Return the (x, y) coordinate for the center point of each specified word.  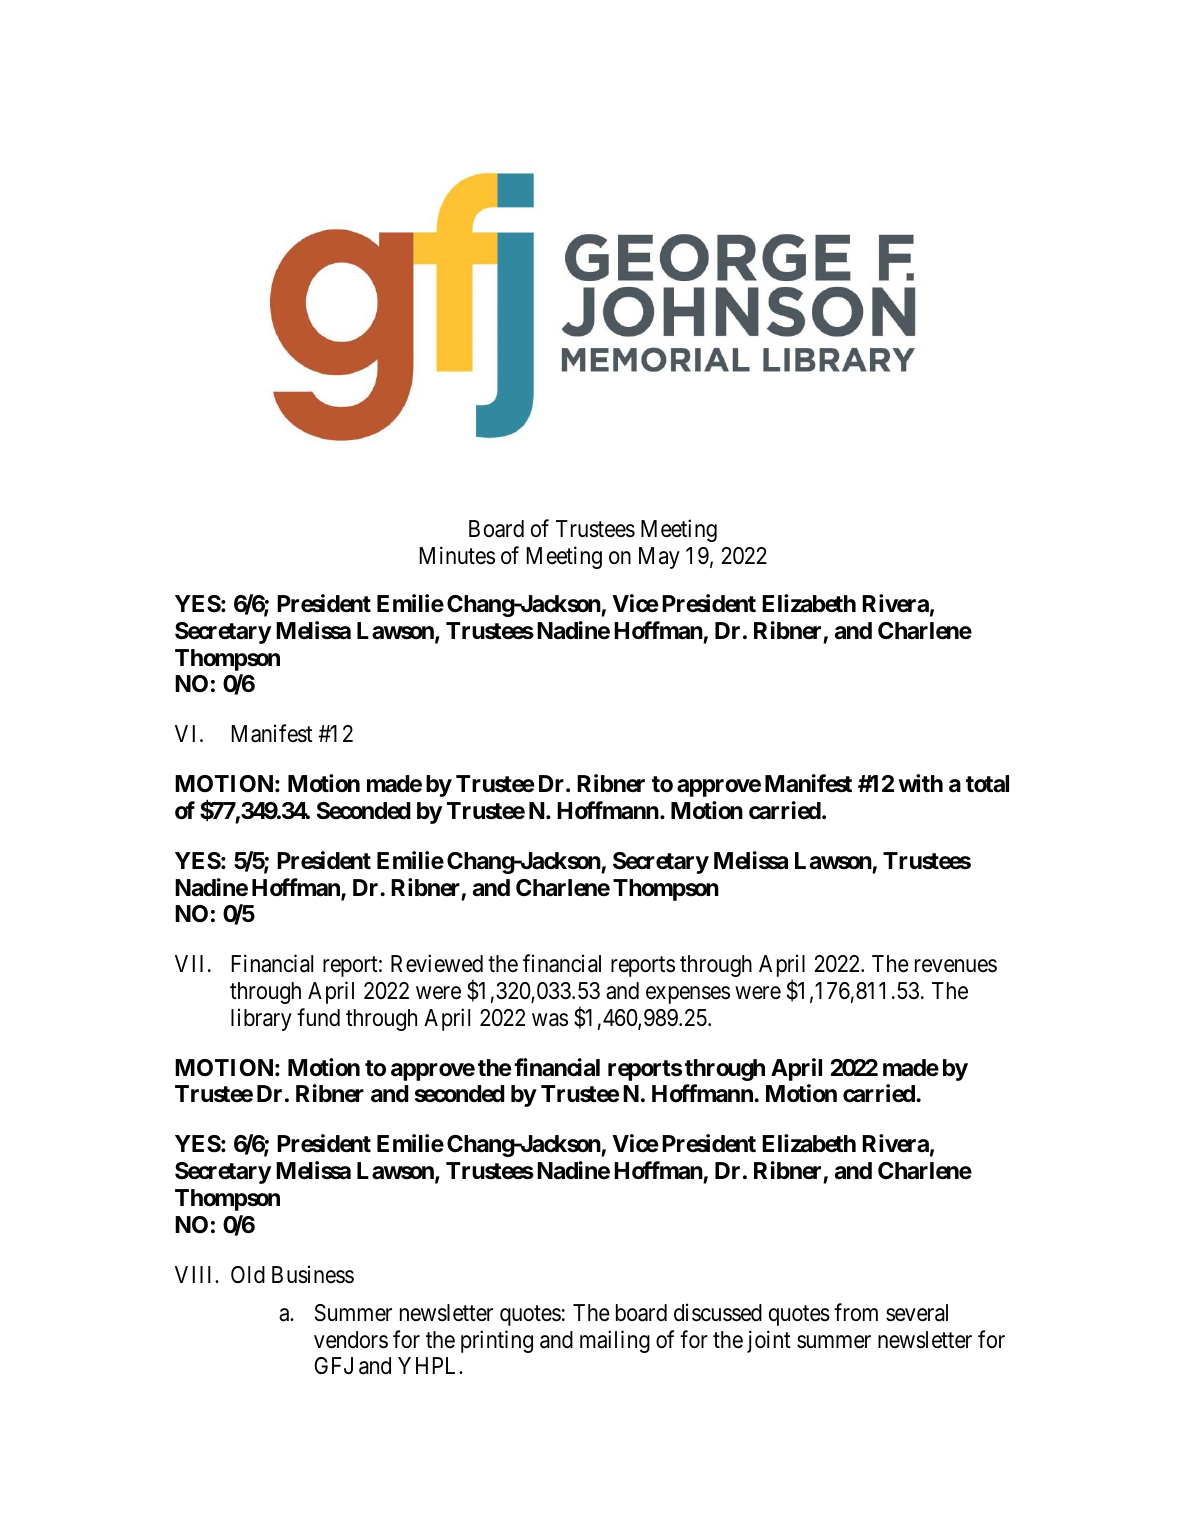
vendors (351, 1340)
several (917, 1313)
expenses (688, 995)
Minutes (457, 555)
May (659, 558)
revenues (956, 966)
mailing (615, 1341)
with (920, 783)
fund (318, 1017)
